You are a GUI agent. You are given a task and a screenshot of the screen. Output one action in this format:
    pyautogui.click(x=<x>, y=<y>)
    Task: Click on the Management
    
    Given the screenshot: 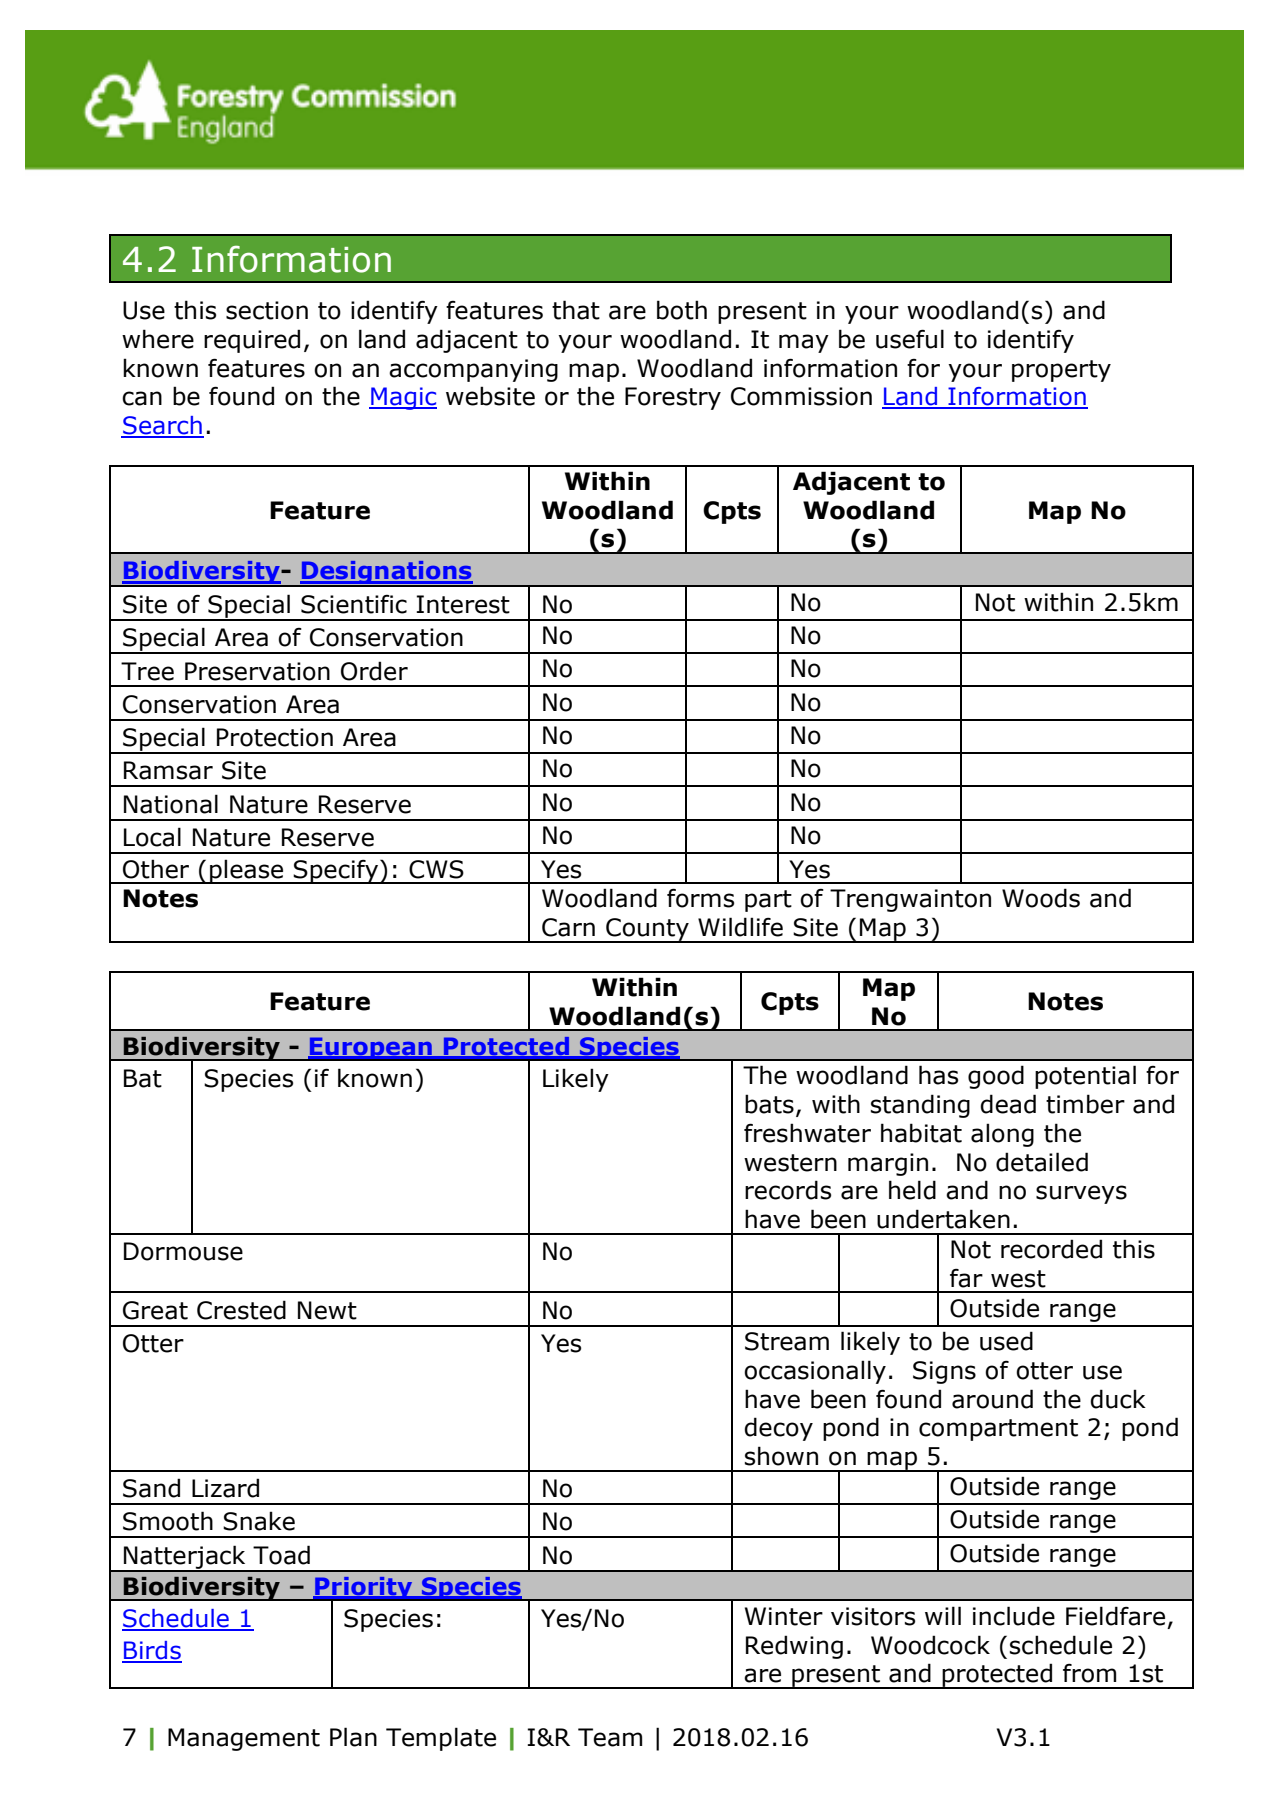 What is the action you would take?
    pyautogui.click(x=244, y=1739)
